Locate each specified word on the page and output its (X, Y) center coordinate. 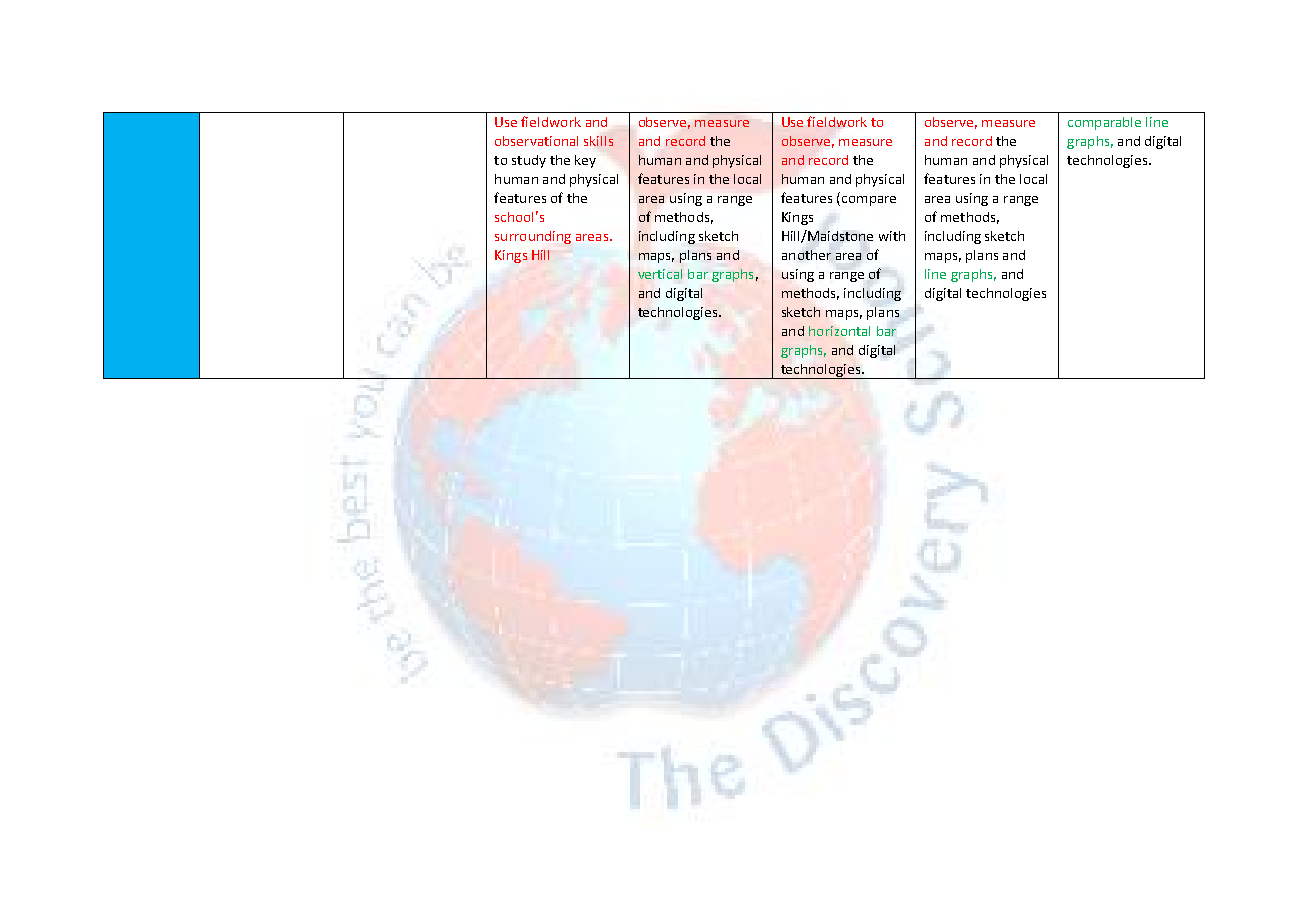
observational (536, 141)
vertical (660, 274)
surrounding (533, 237)
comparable (1104, 123)
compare (869, 201)
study (529, 161)
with (892, 236)
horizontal (839, 331)
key (585, 161)
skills (598, 141)
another (806, 255)
